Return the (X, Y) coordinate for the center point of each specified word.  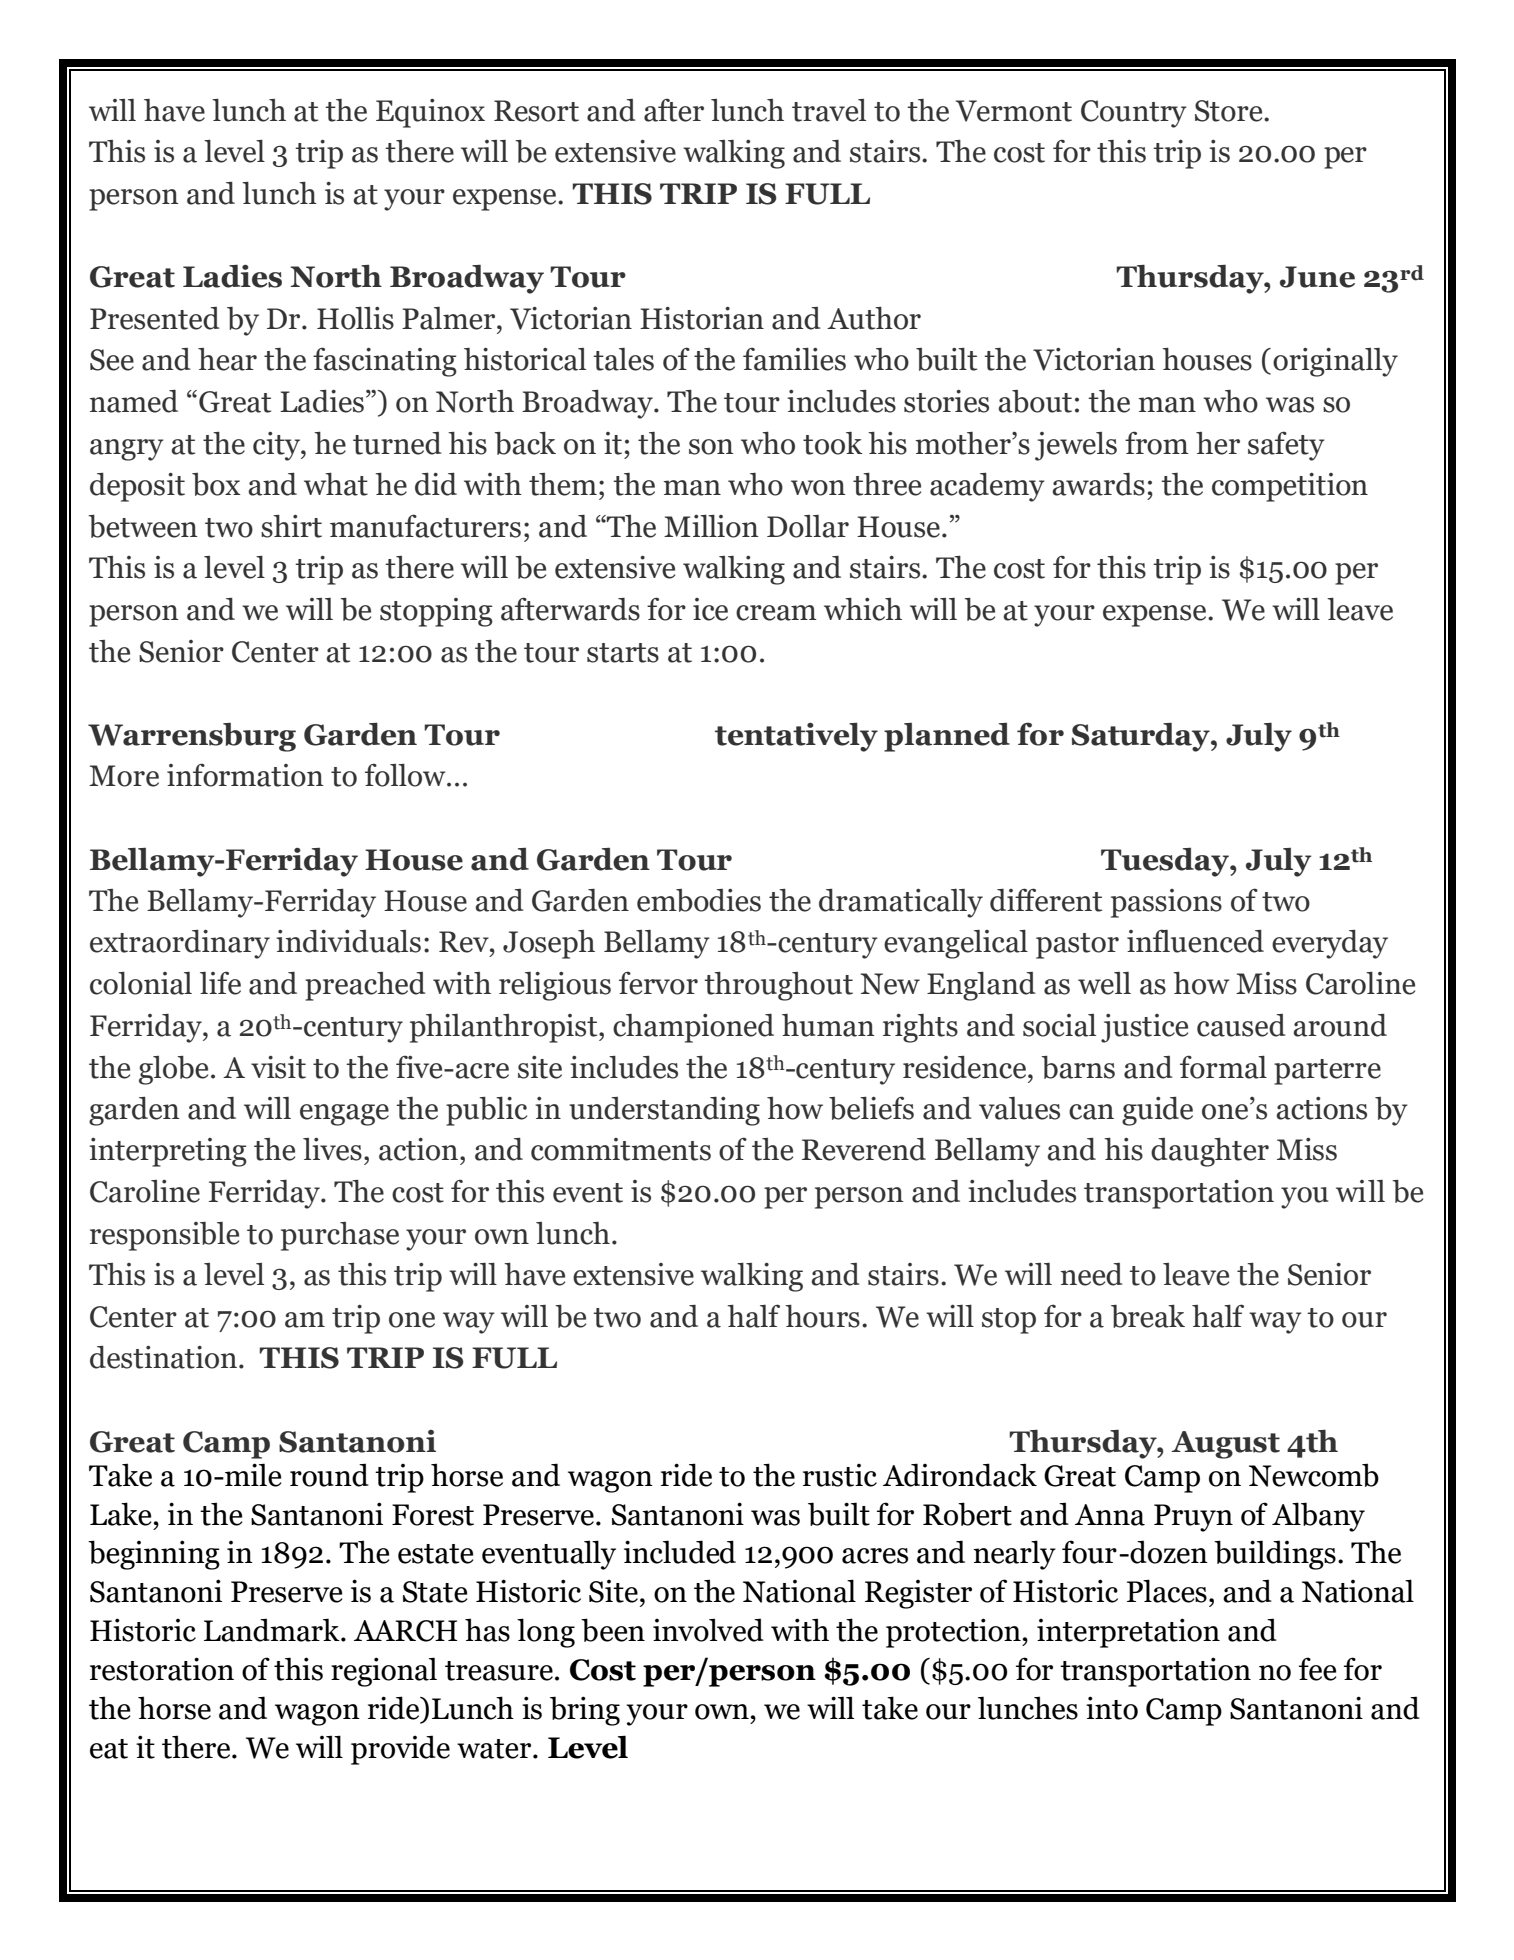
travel (829, 110)
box (216, 484)
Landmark (273, 1630)
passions (1166, 903)
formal (1223, 1067)
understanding (664, 1111)
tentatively (796, 737)
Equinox (430, 113)
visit (278, 1067)
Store (1230, 111)
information (245, 775)
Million (711, 526)
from (1157, 443)
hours (822, 1316)
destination (163, 1357)
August (1225, 1445)
